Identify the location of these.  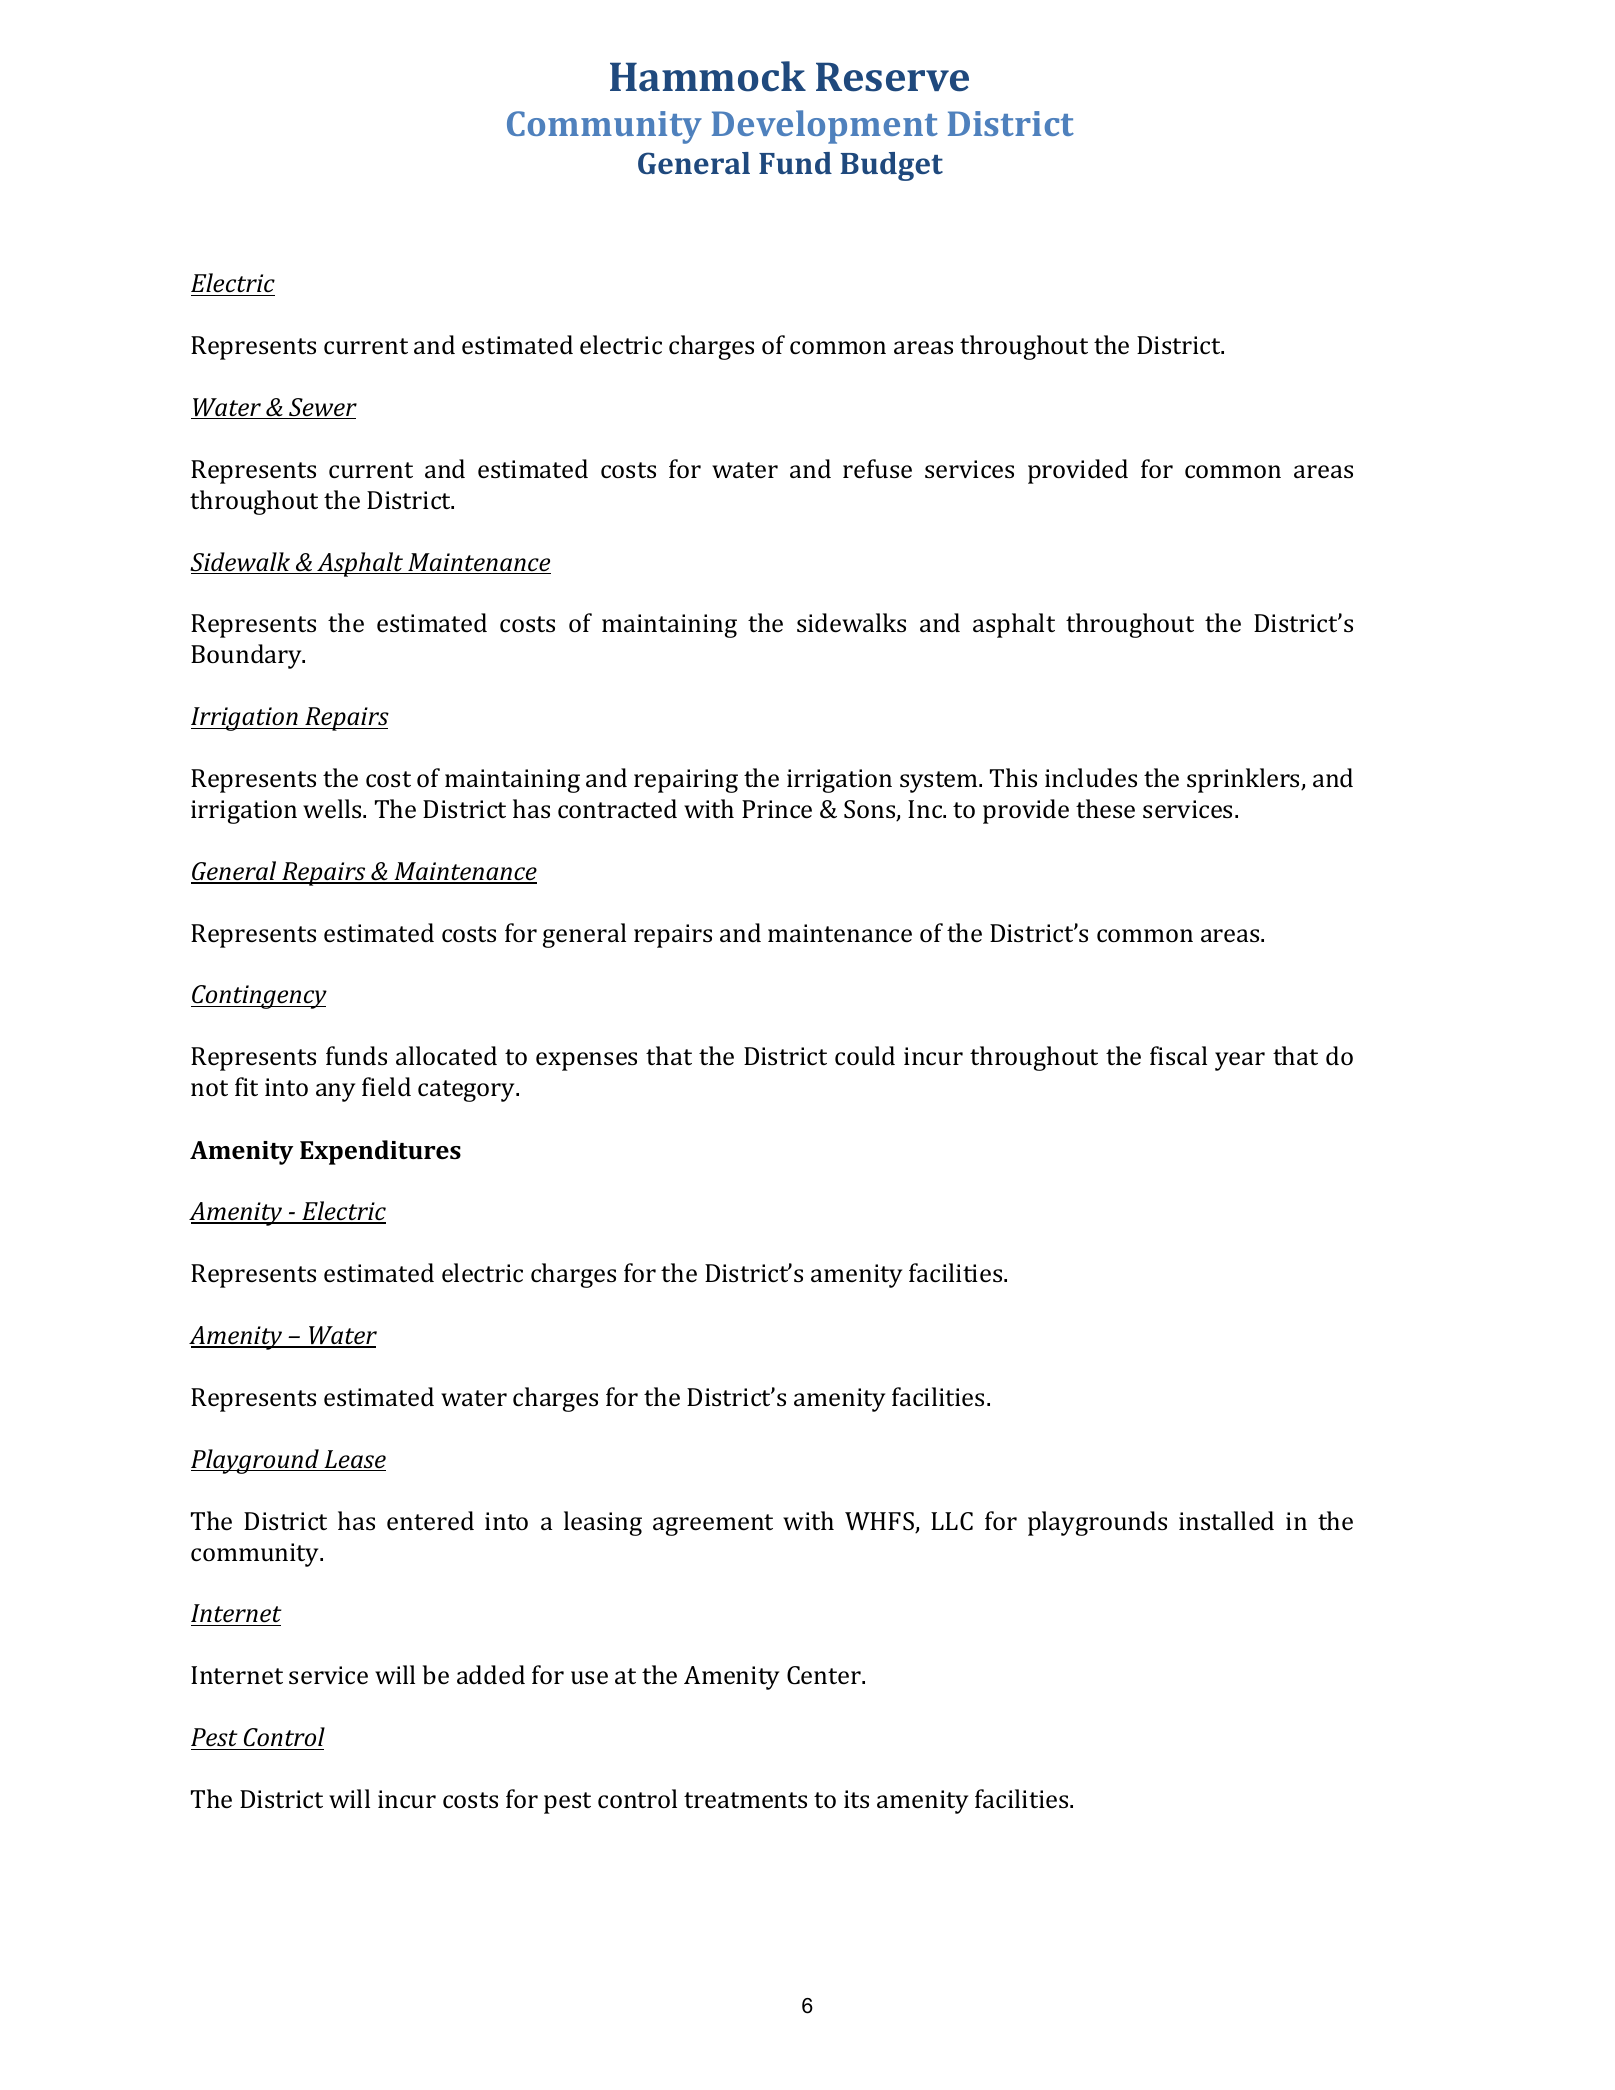
(1105, 809).
